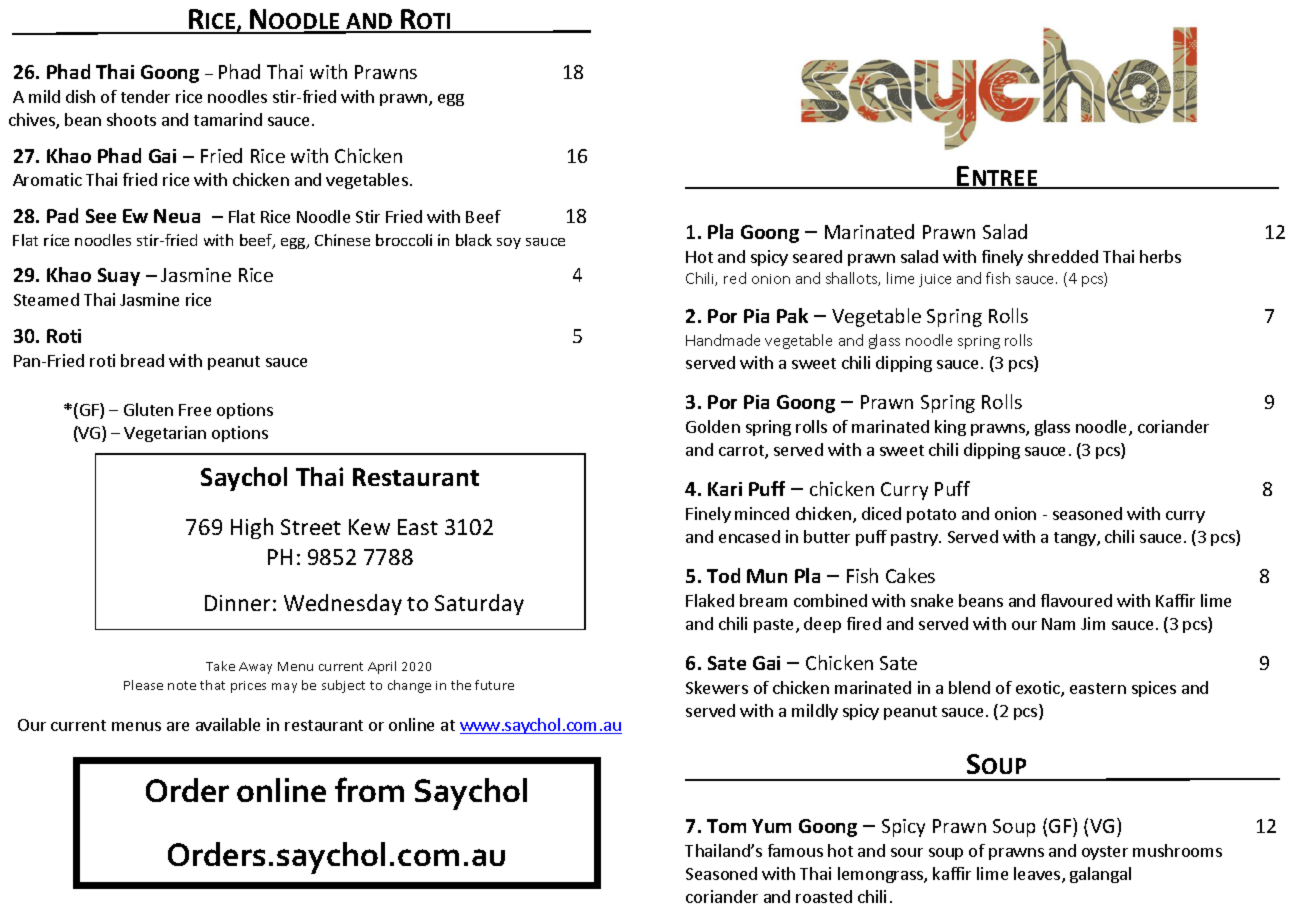 This document has height=924, width=1308. Describe the element at coordinates (931, 516) in the document. I see `potato` at that location.
